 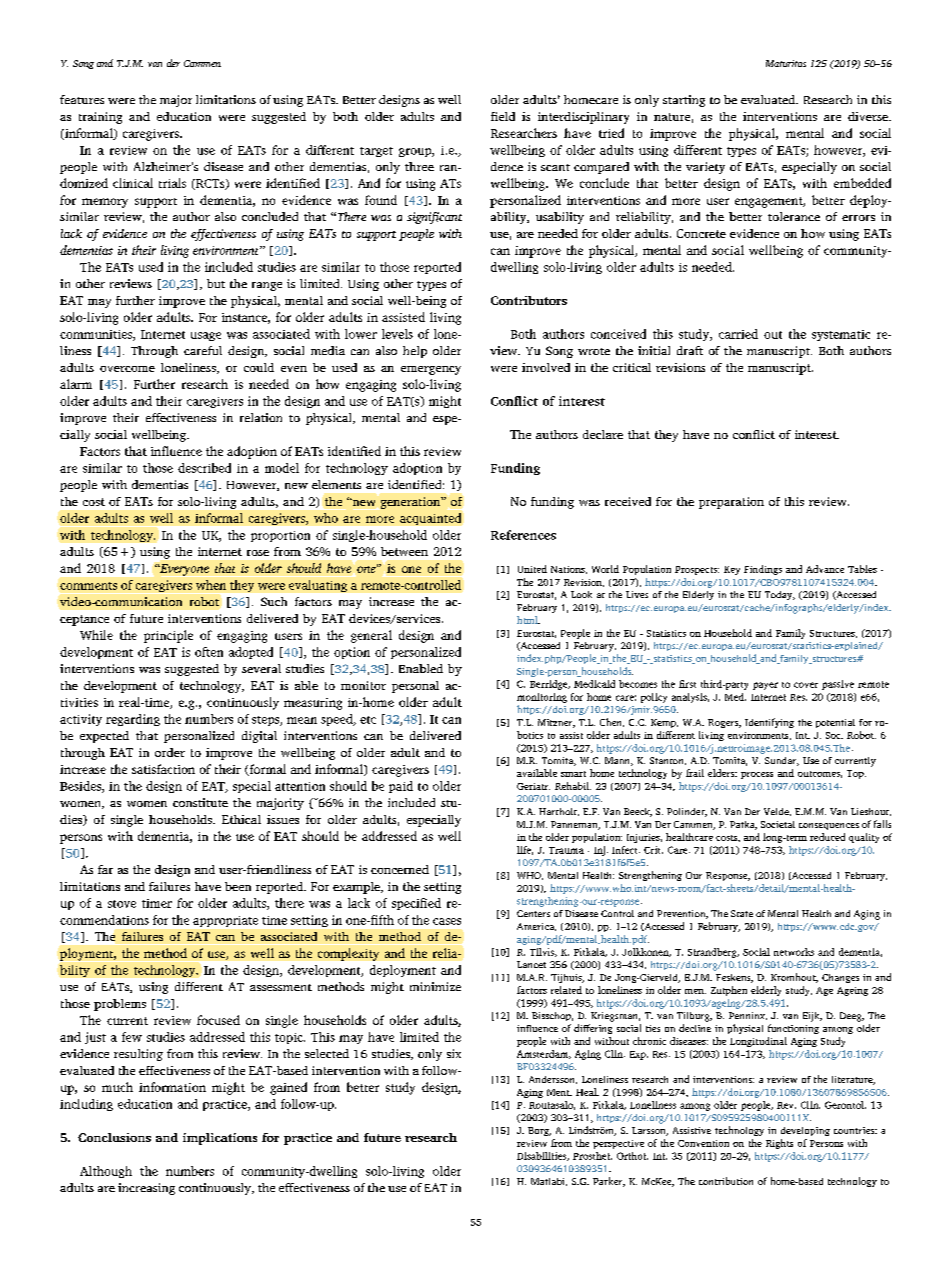 I want to click on Societal, so click(x=778, y=824).
